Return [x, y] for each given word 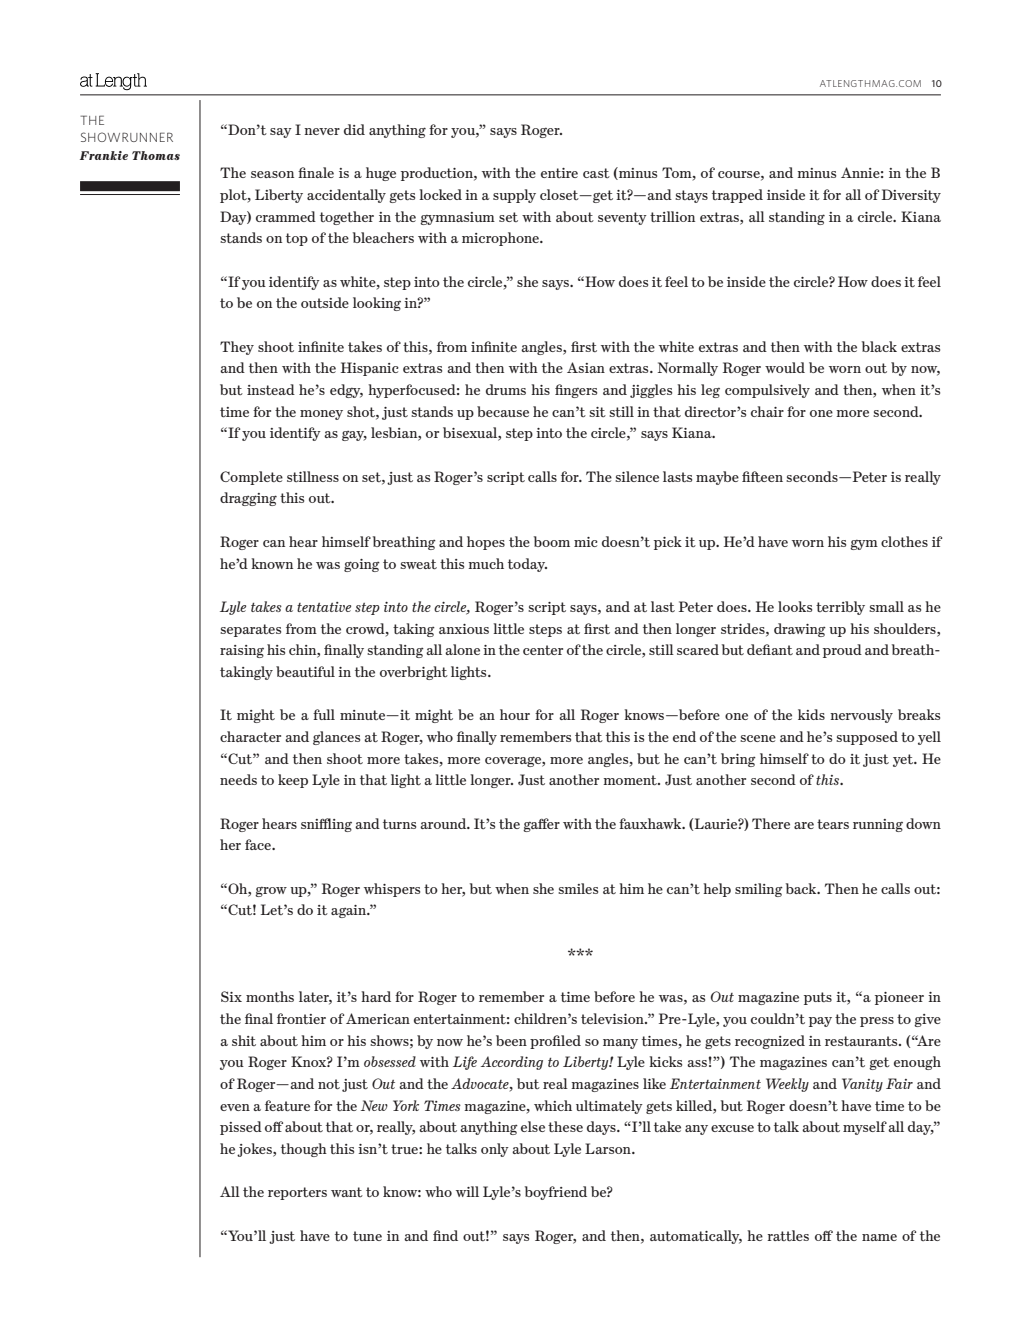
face [259, 844]
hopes [486, 543]
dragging [248, 499]
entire [559, 173]
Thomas [156, 155]
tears [833, 824]
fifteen [762, 476]
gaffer [541, 825]
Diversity [911, 196]
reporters [297, 1193]
